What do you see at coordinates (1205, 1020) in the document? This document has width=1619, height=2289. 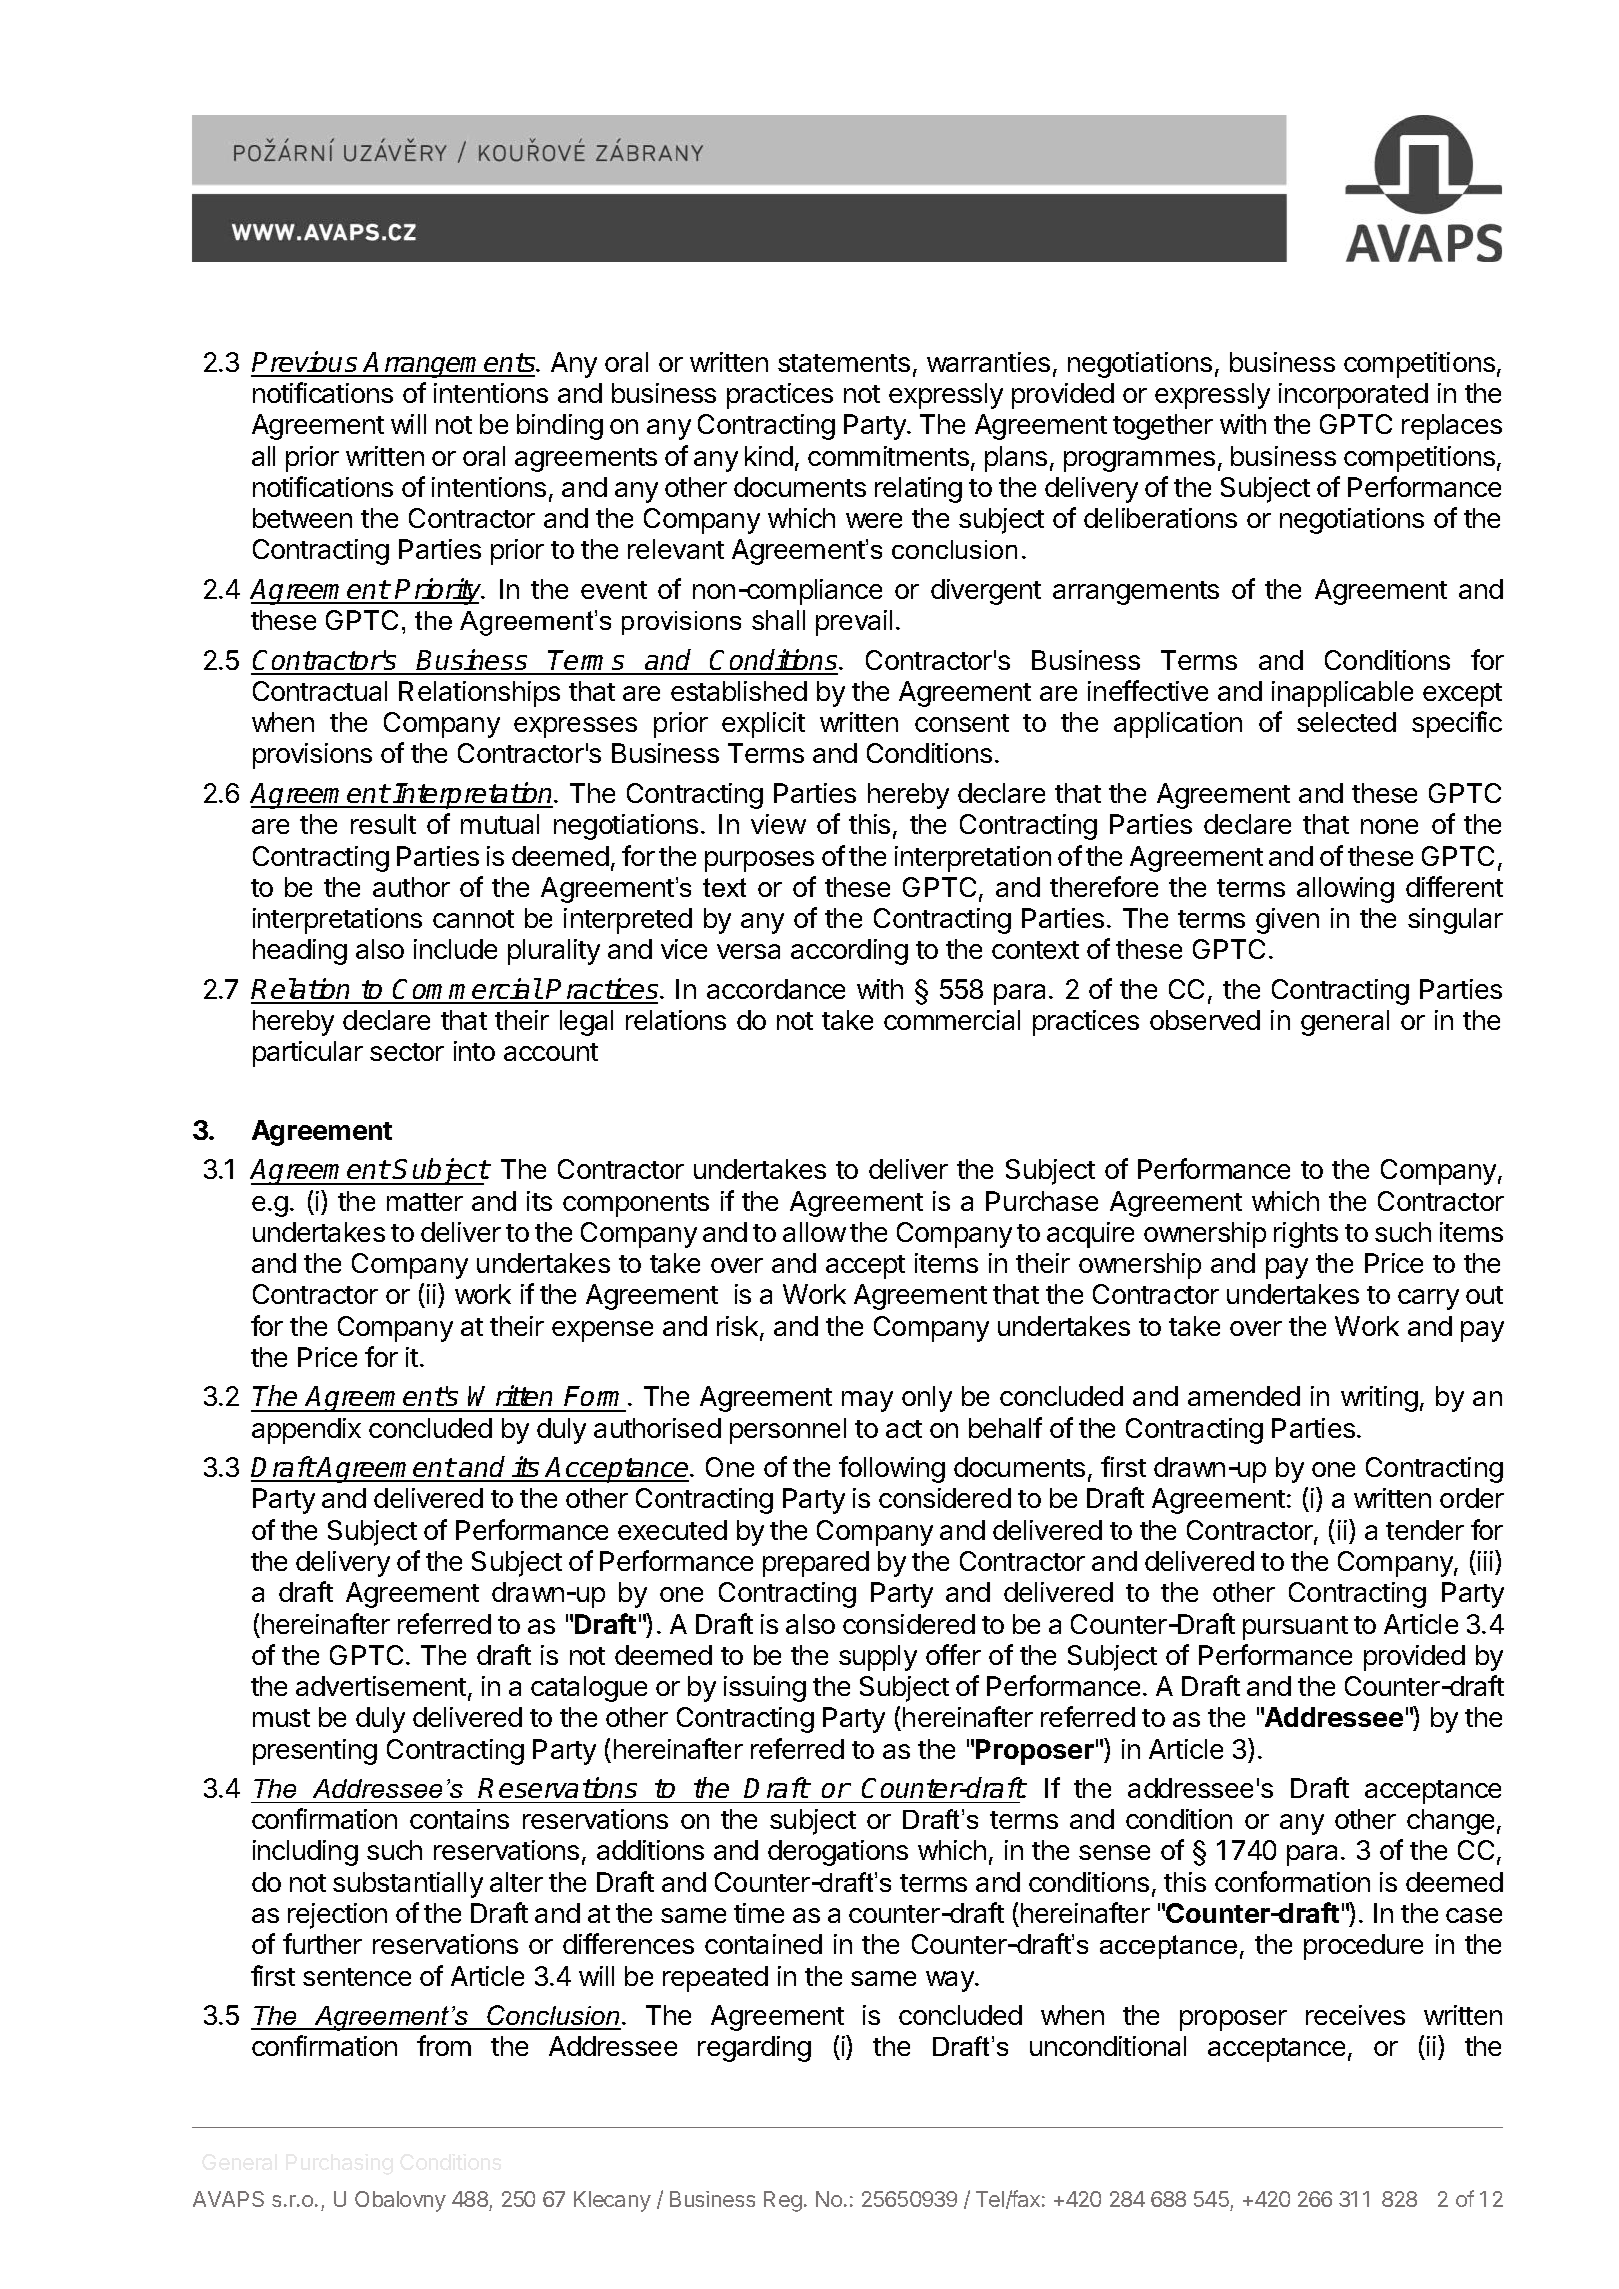 I see `observed` at bounding box center [1205, 1020].
